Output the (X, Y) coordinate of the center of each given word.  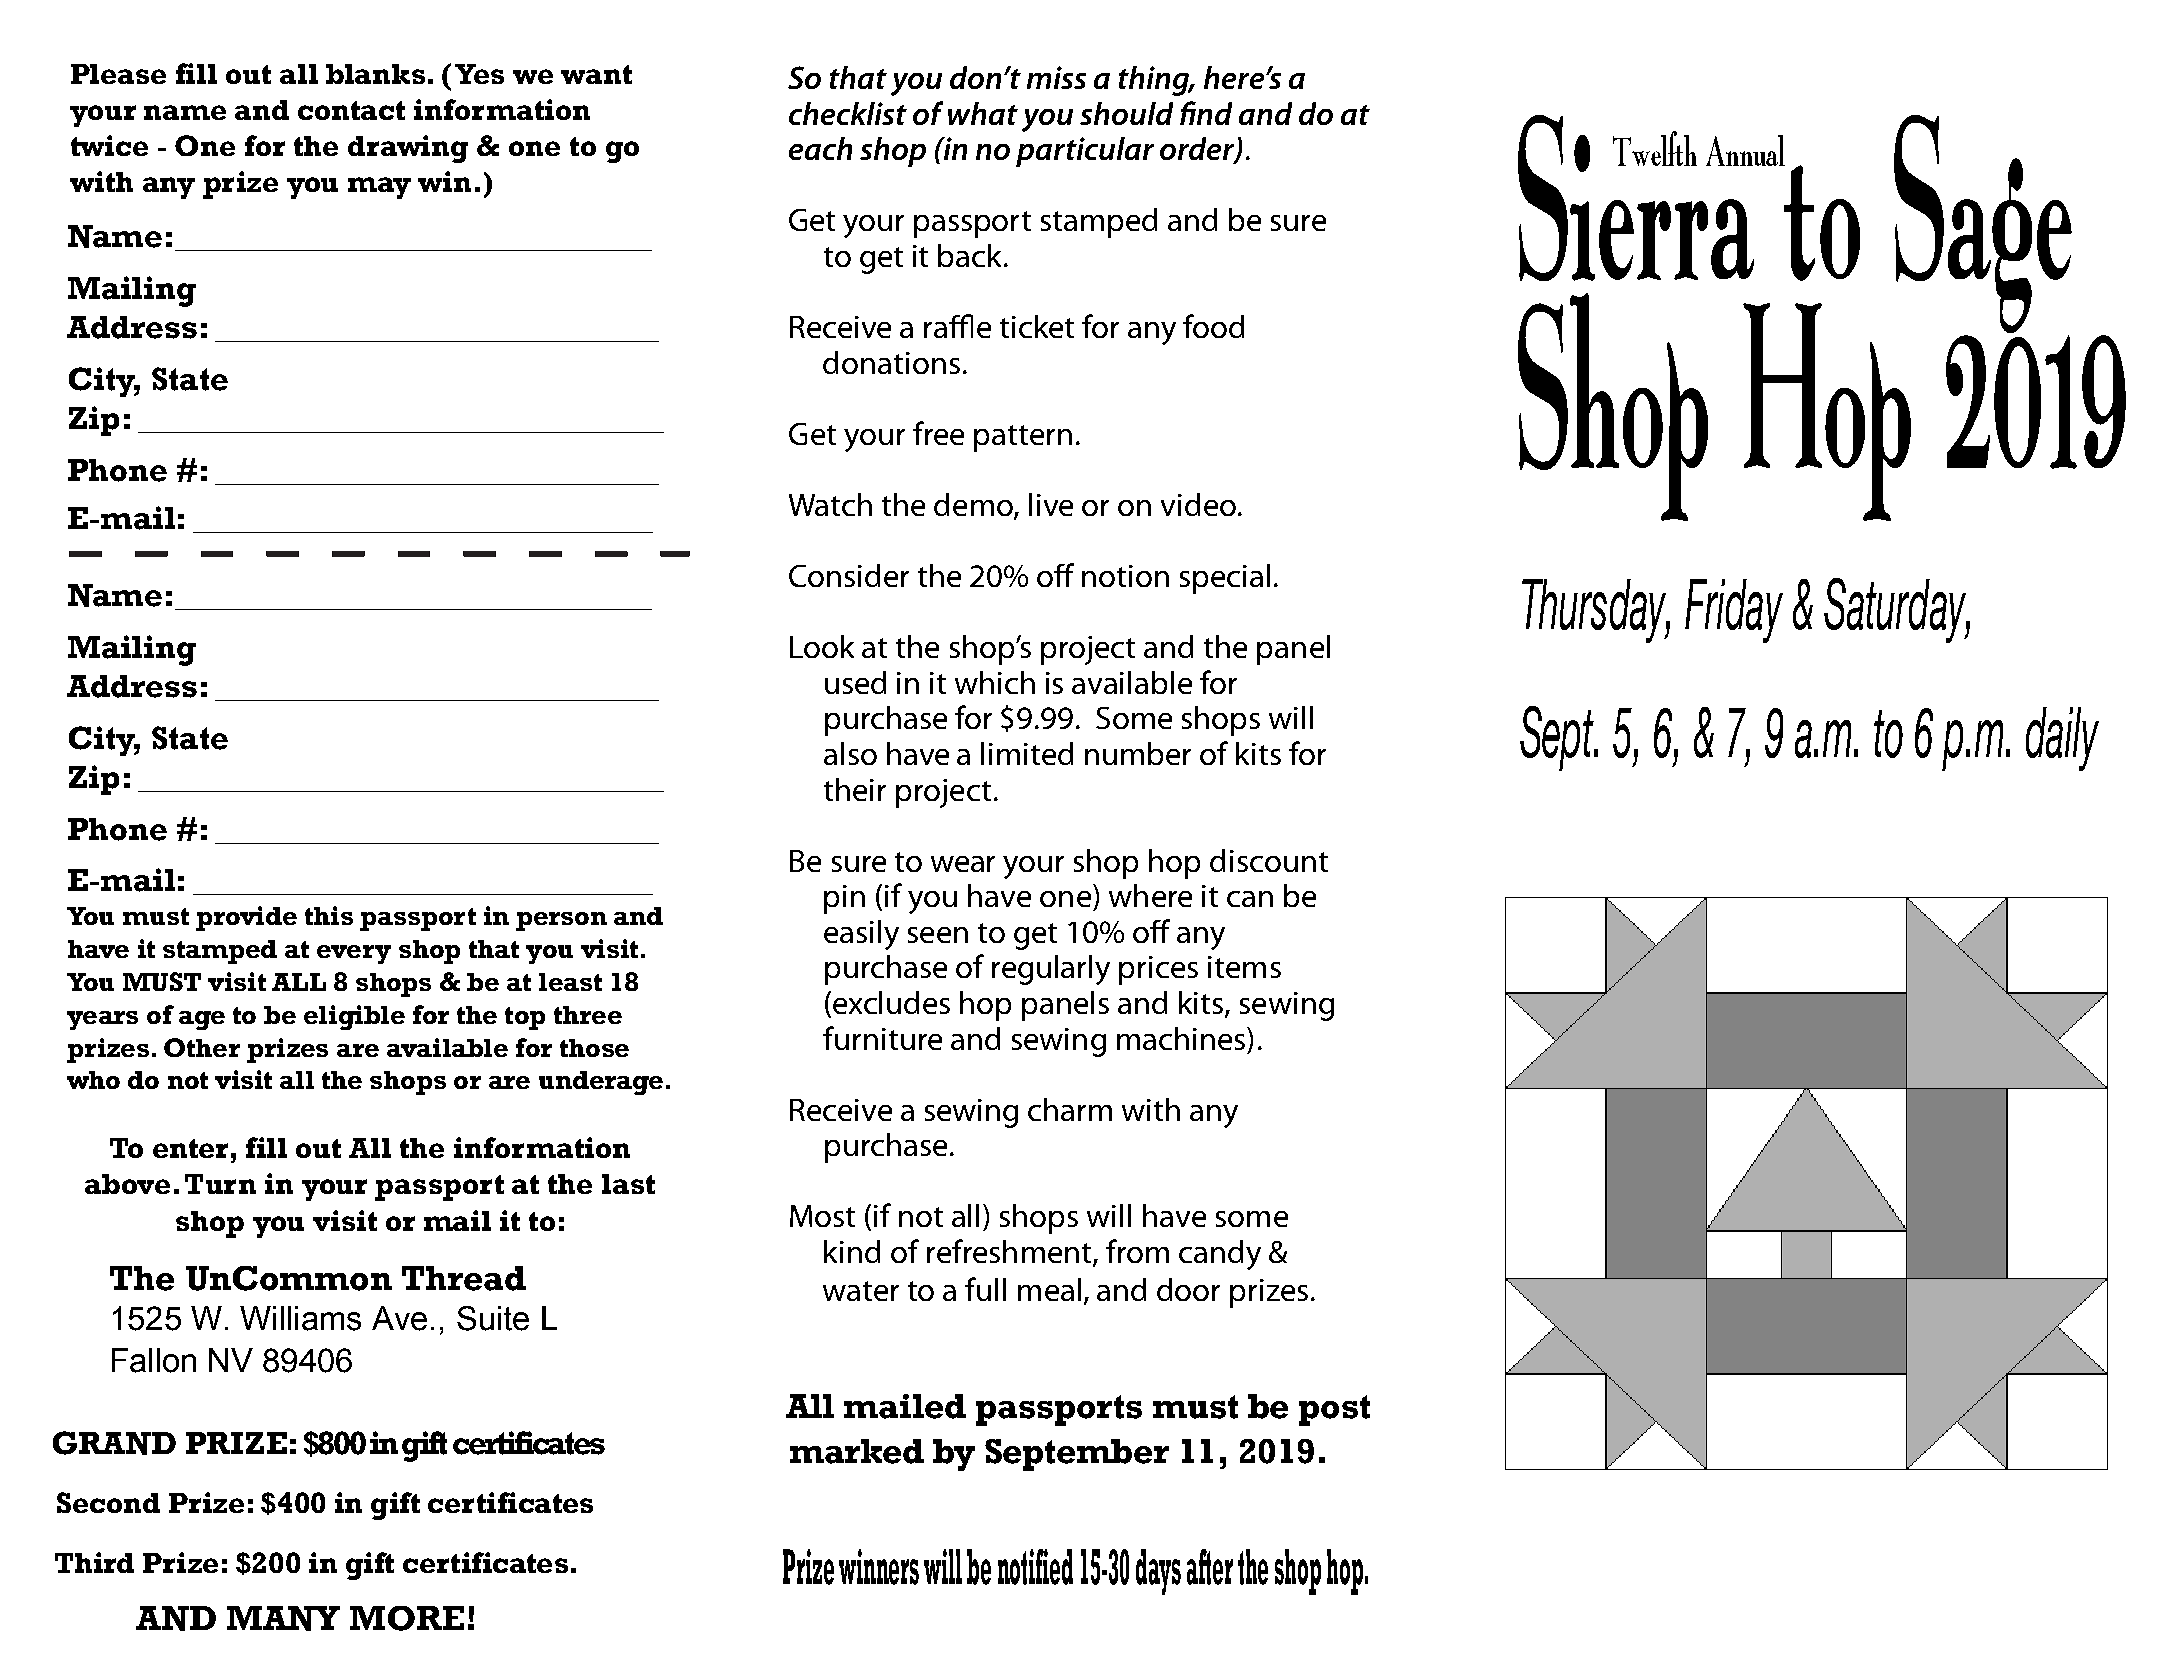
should (1126, 113)
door (1188, 1289)
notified (1035, 1567)
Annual (1745, 150)
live (1051, 504)
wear (963, 864)
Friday (1734, 611)
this (329, 915)
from (1137, 1251)
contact (351, 110)
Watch (830, 504)
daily (2062, 739)
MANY (283, 1618)
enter (190, 1148)
